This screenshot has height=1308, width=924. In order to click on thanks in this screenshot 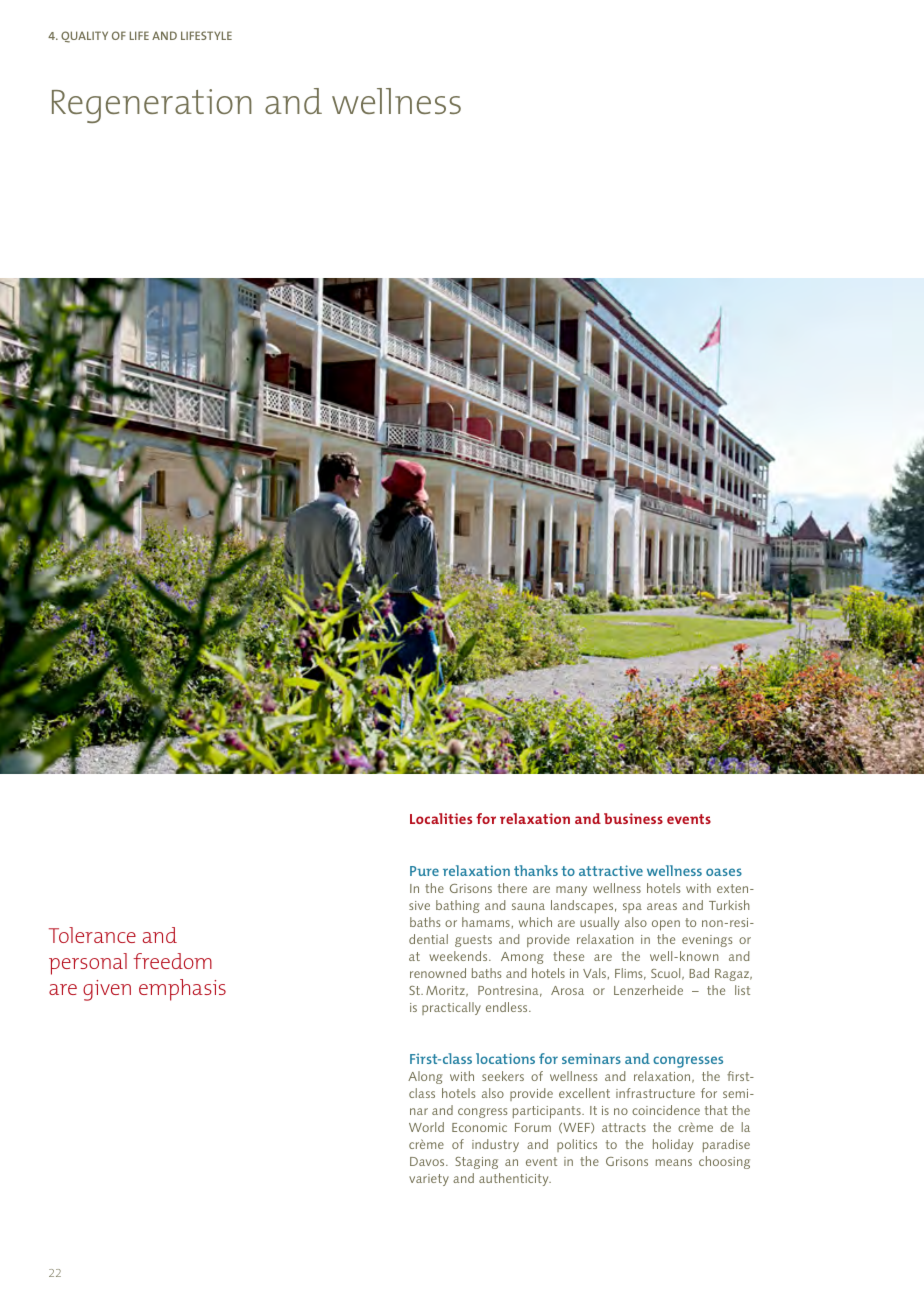, I will do `click(536, 870)`.
